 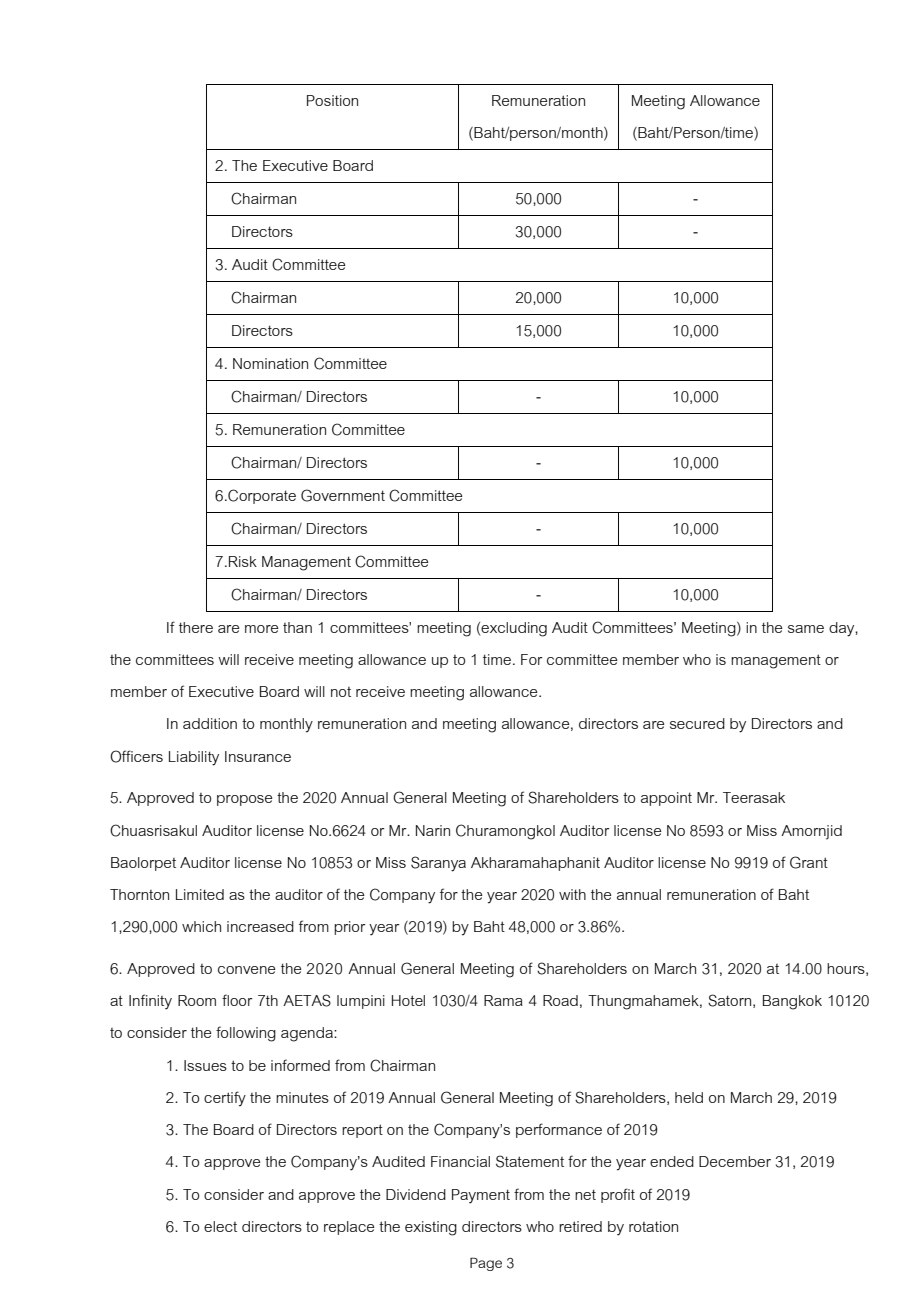 What do you see at coordinates (270, 363) in the screenshot?
I see `Nomination` at bounding box center [270, 363].
